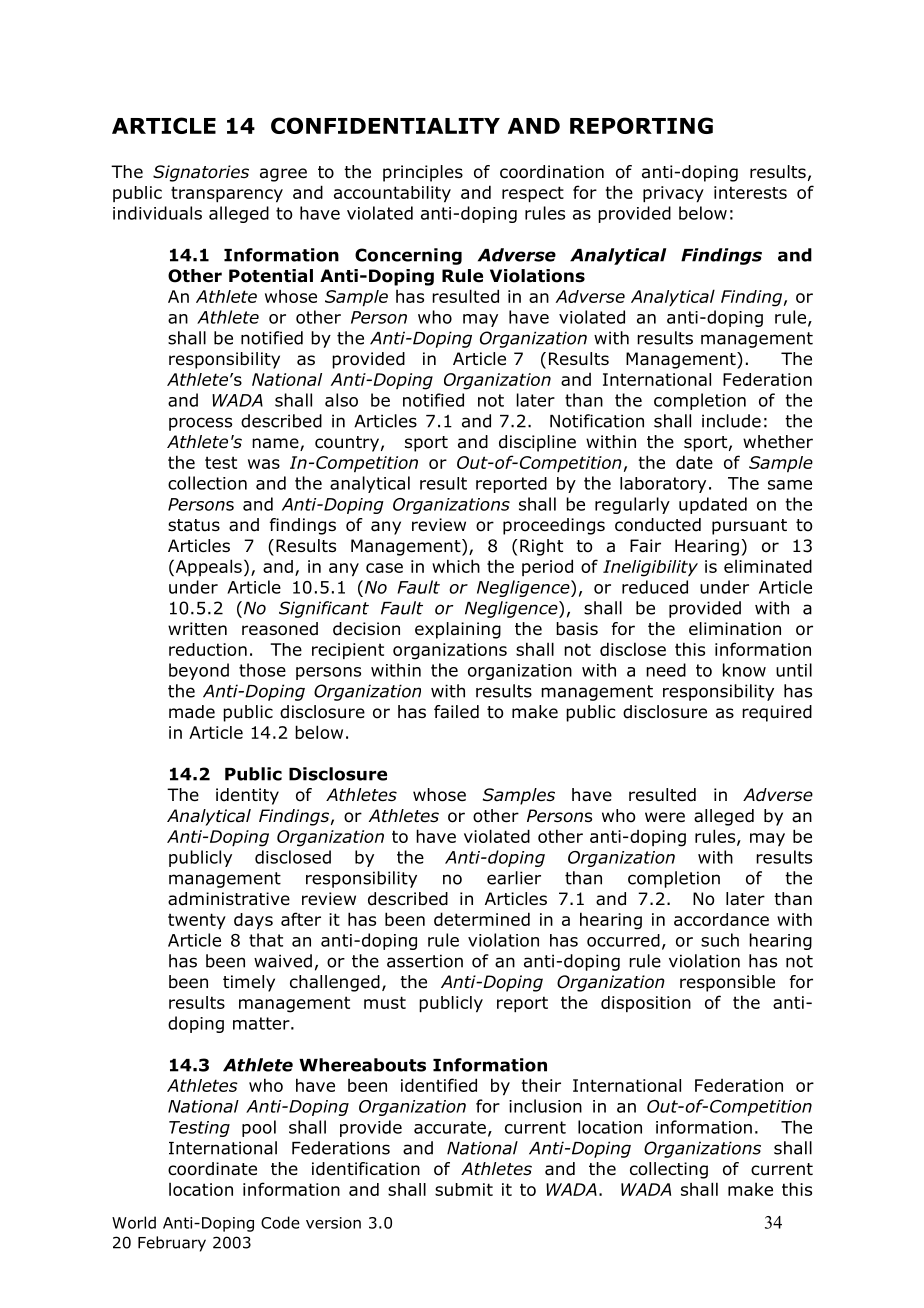  I want to click on responsible, so click(727, 983).
